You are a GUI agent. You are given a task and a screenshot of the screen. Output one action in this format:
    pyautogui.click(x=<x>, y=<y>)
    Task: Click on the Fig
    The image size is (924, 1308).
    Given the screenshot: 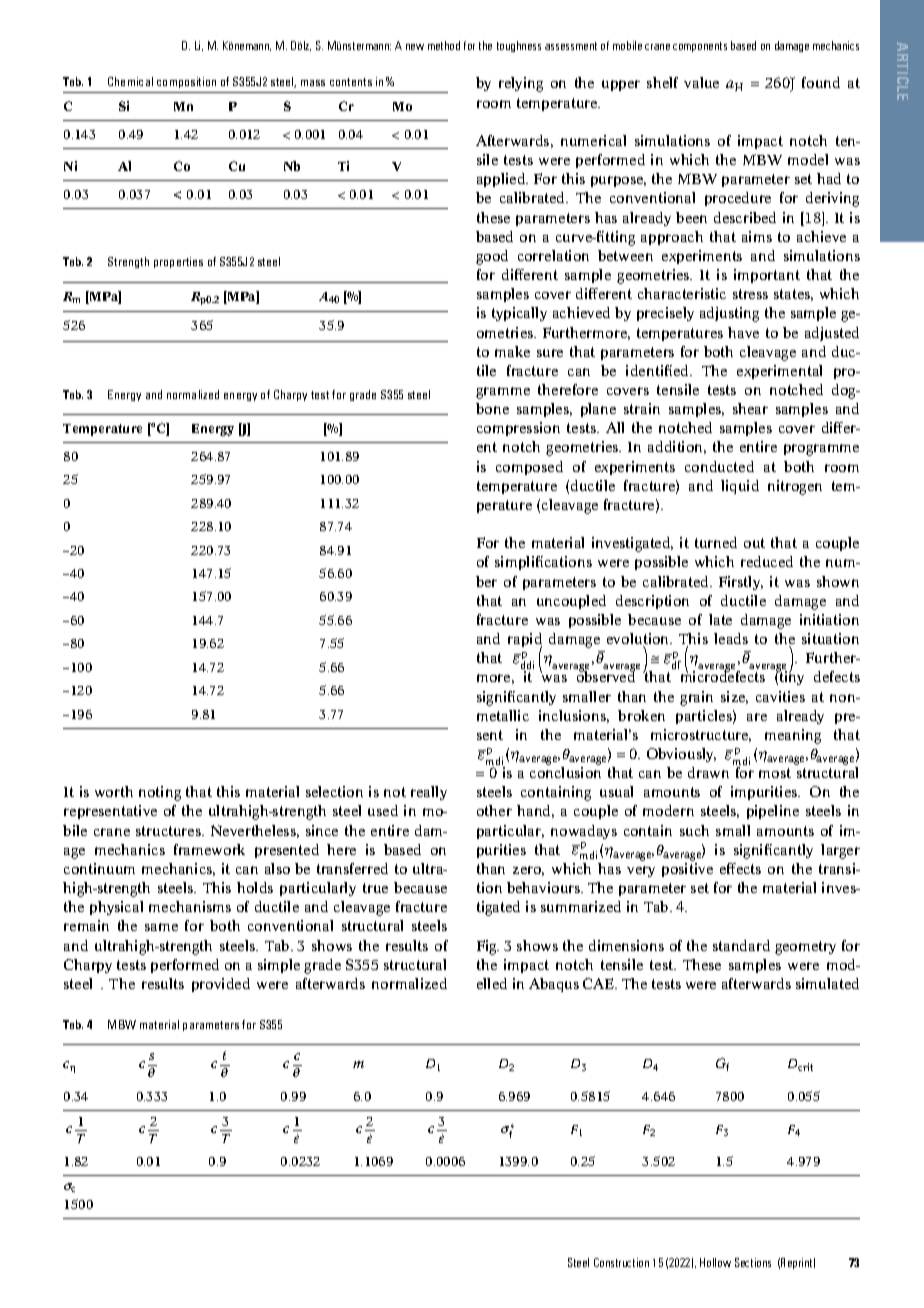 What is the action you would take?
    pyautogui.click(x=488, y=947)
